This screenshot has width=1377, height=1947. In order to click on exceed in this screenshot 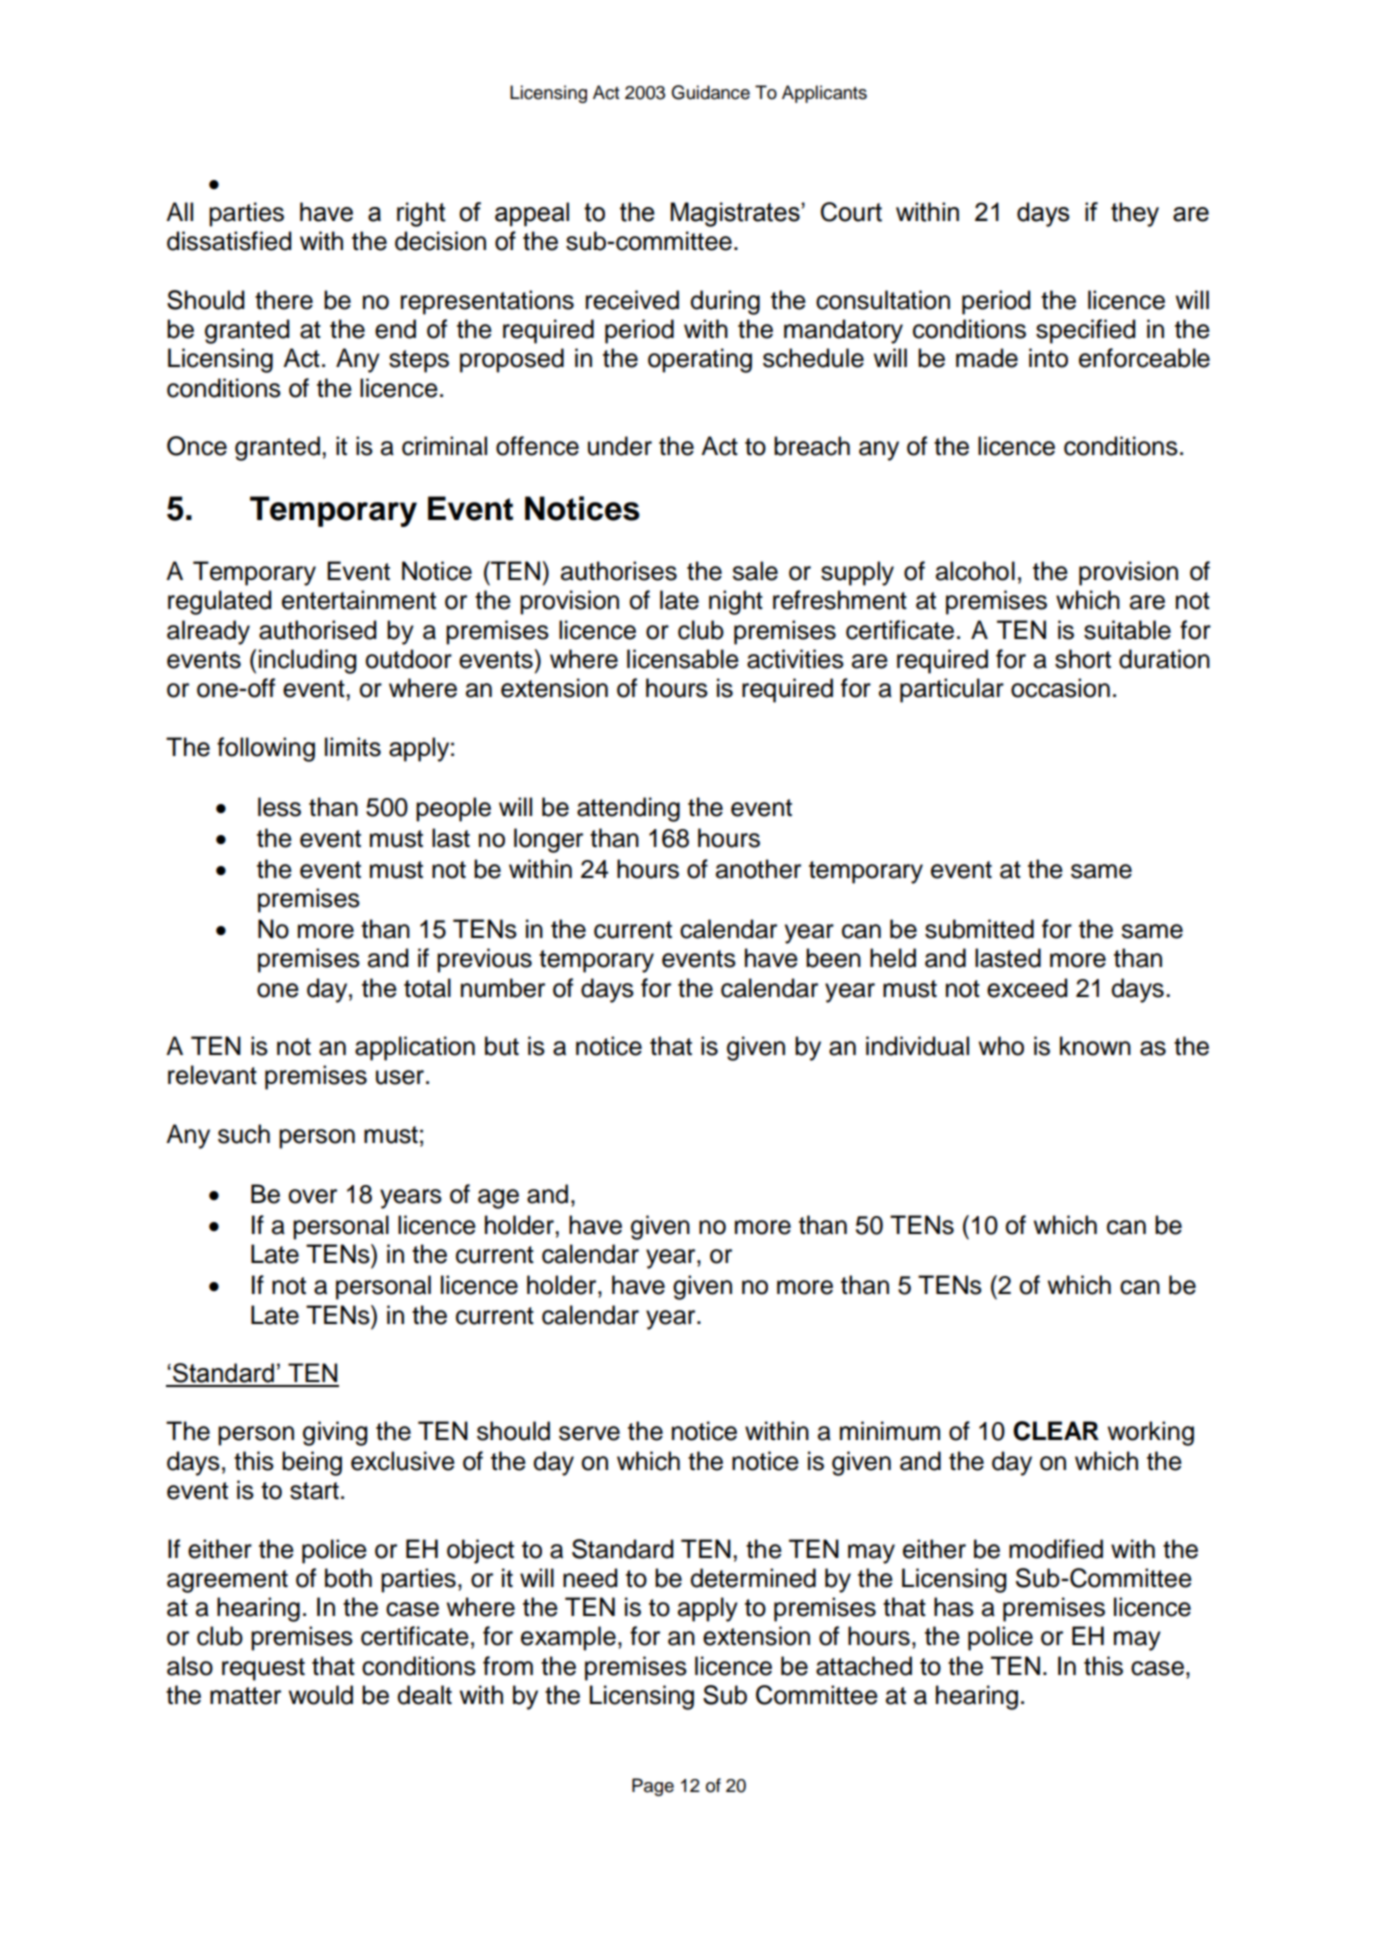, I will do `click(1027, 988)`.
